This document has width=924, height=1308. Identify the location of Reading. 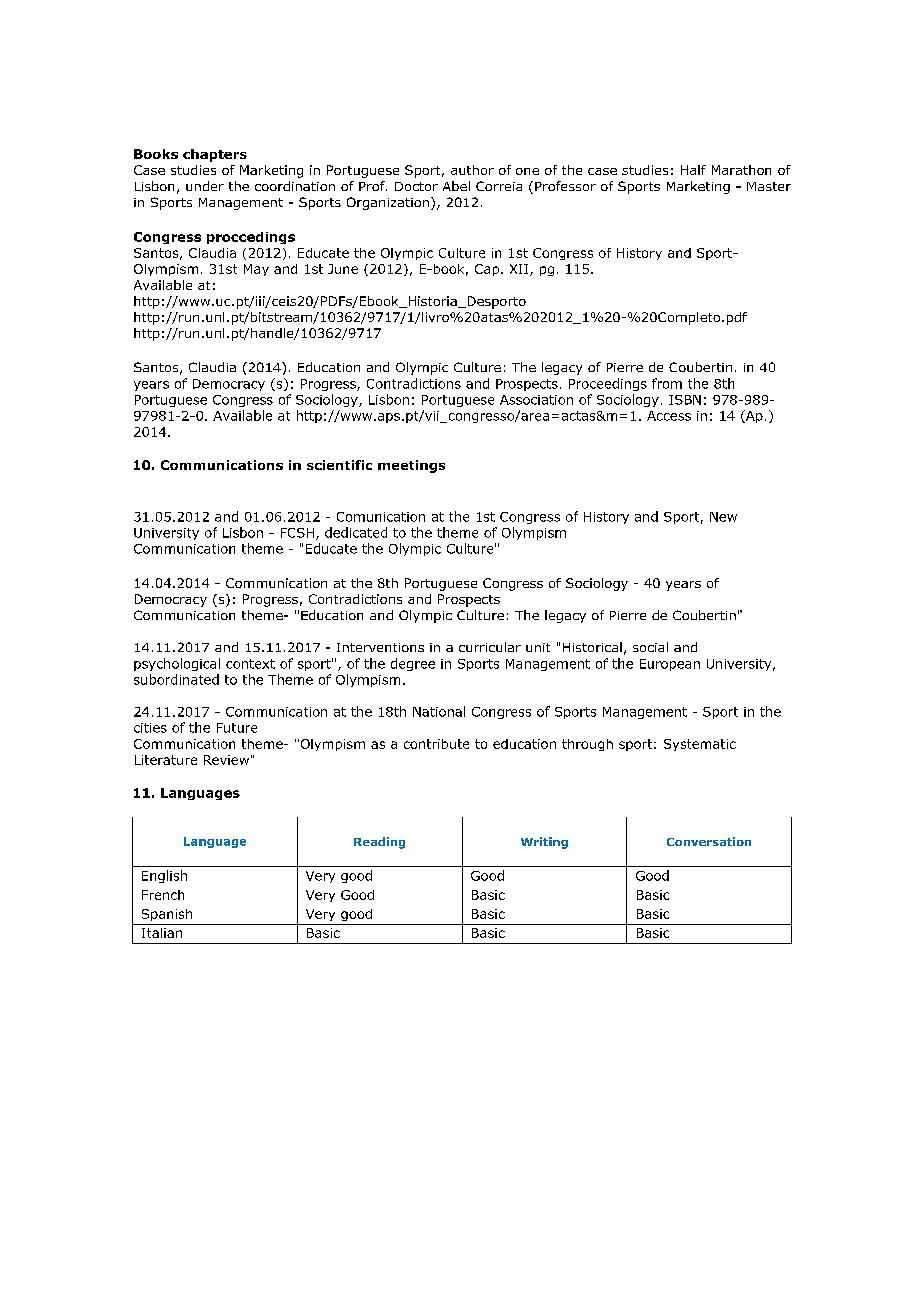
(379, 843).
